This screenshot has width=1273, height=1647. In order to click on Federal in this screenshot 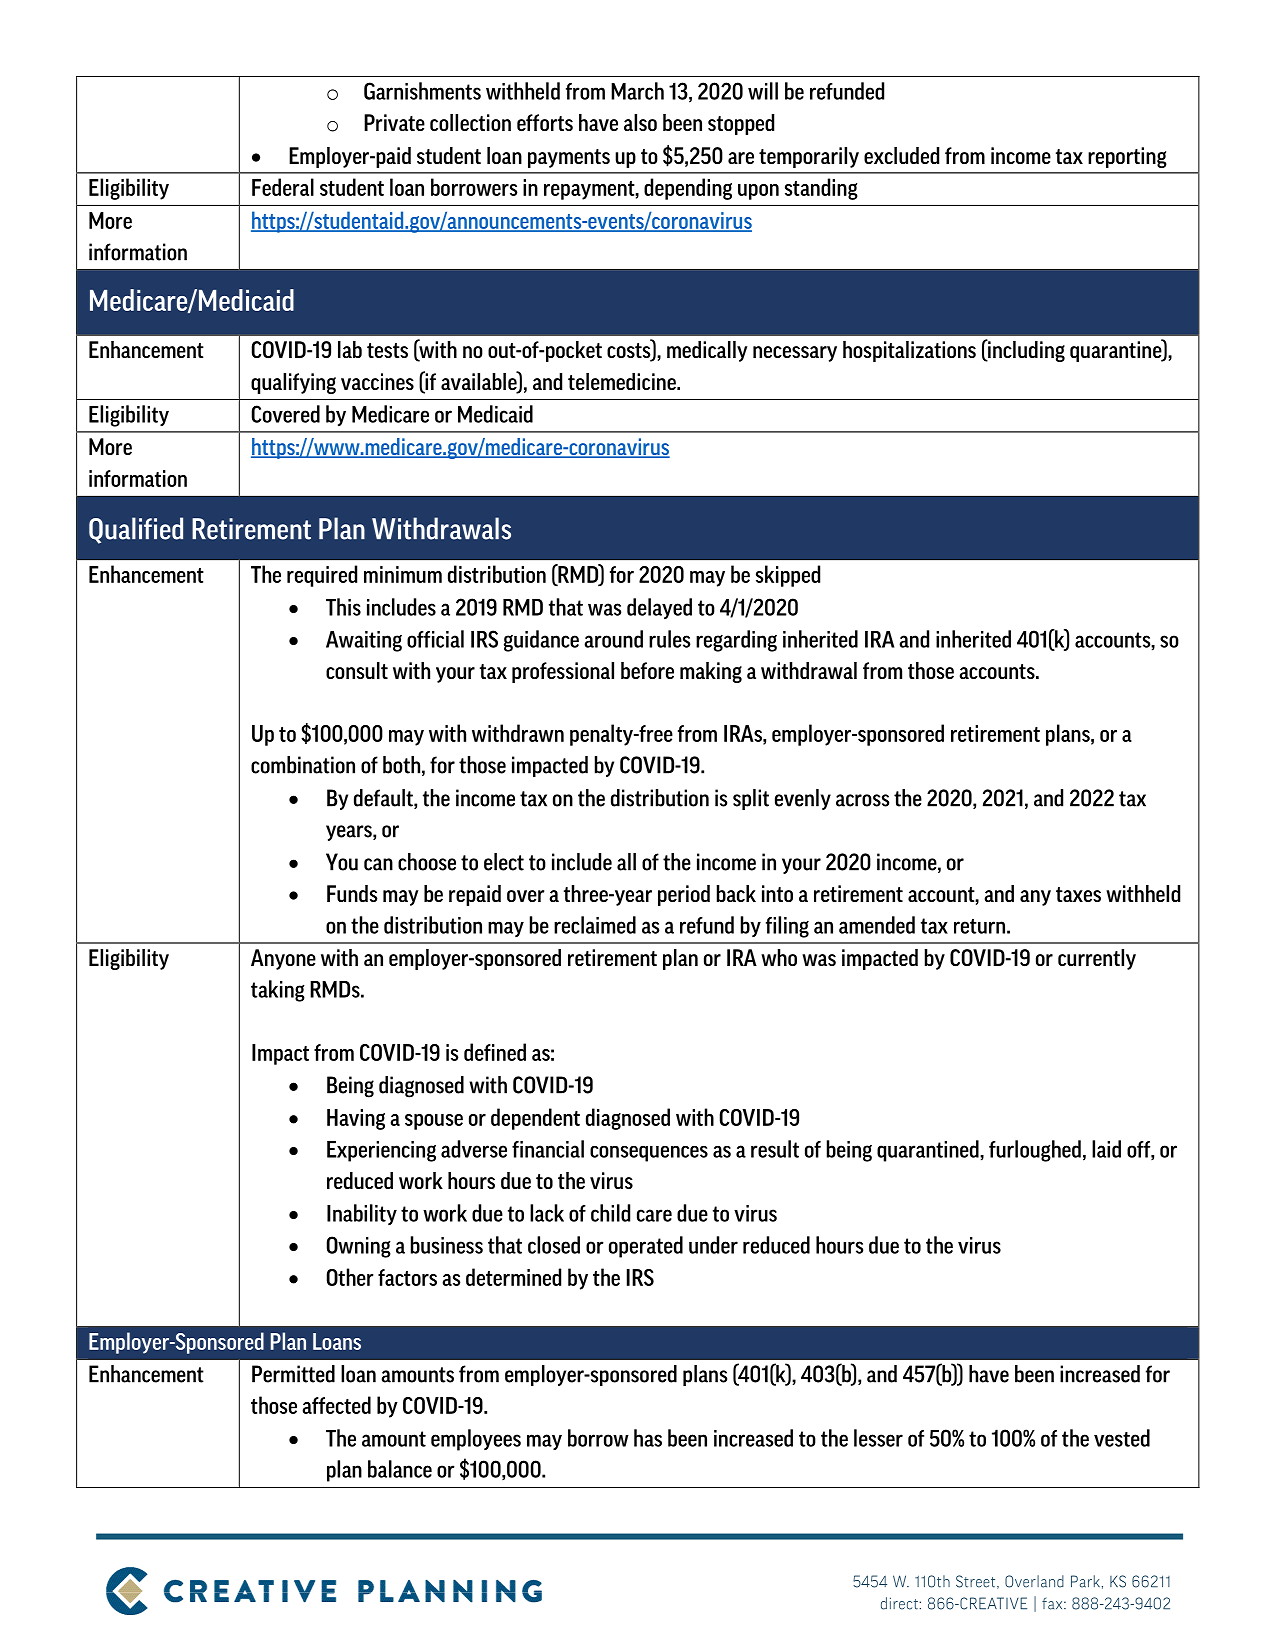, I will do `click(283, 187)`.
